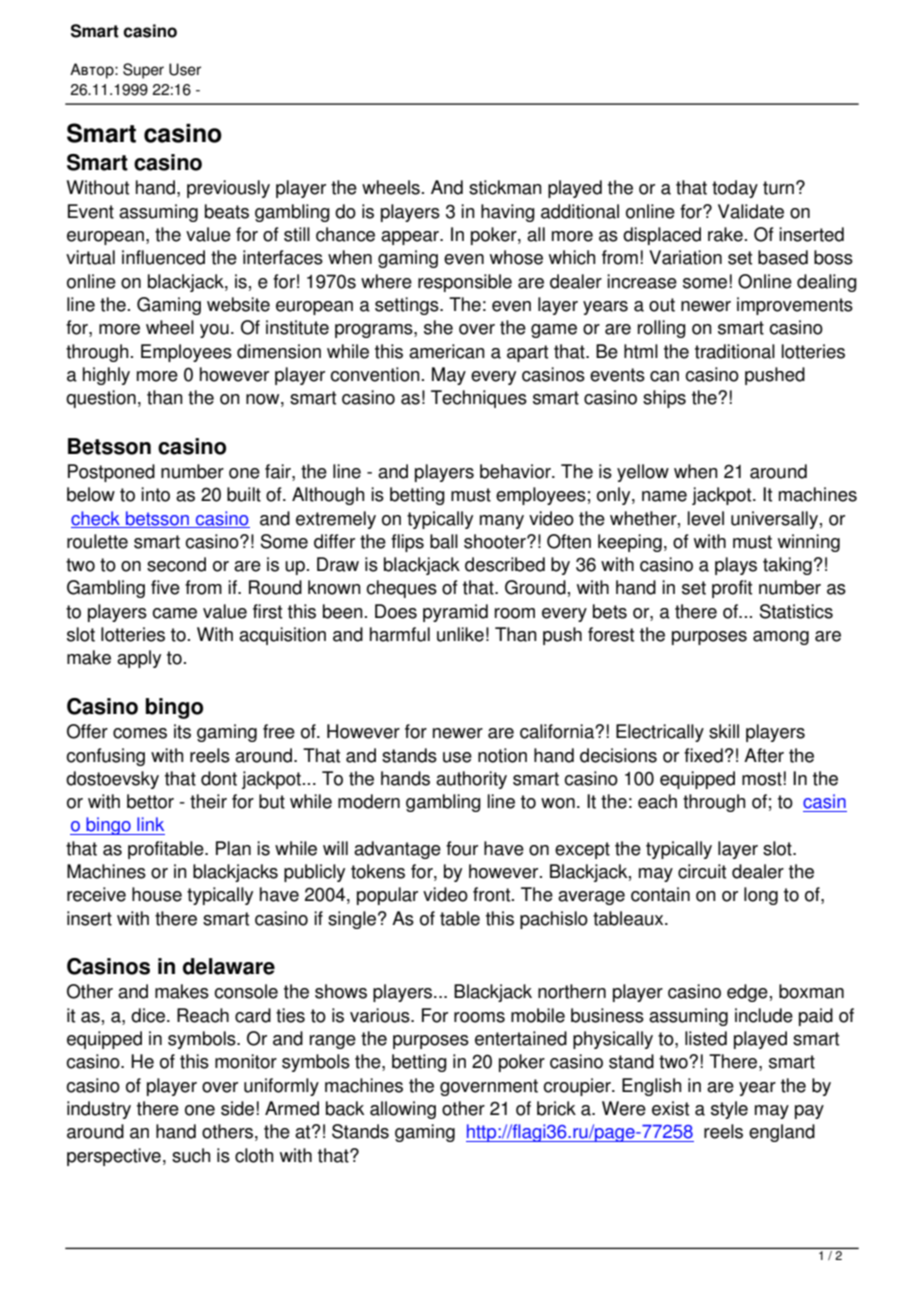 Image resolution: width=924 pixels, height=1308 pixels. Describe the element at coordinates (403, 1110) in the screenshot. I see `allowing` at that location.
